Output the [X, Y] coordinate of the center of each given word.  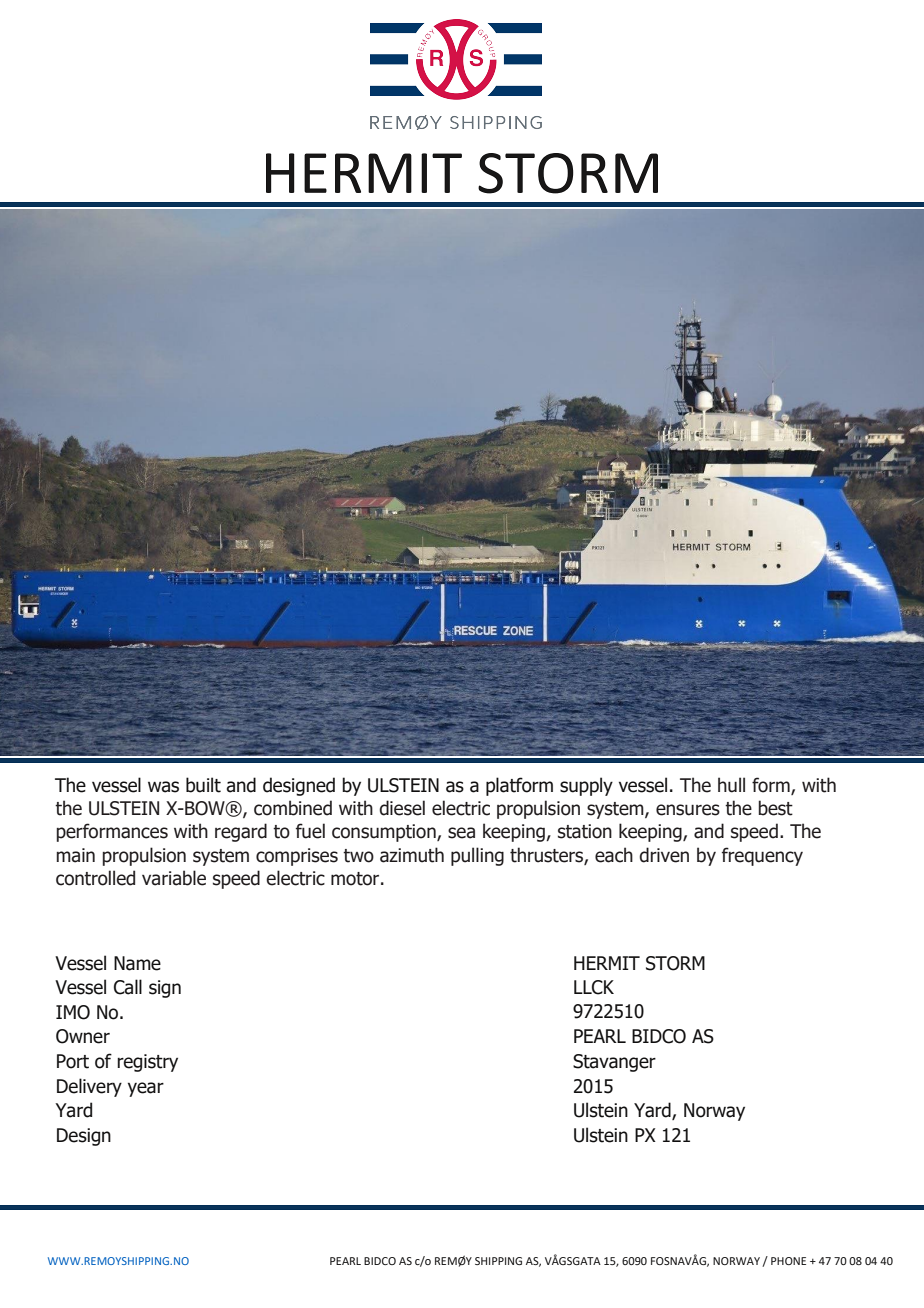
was [163, 787]
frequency [762, 856]
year [146, 1089]
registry [147, 1063]
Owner [83, 1036]
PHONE [788, 1261]
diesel [402, 808]
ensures [688, 810]
